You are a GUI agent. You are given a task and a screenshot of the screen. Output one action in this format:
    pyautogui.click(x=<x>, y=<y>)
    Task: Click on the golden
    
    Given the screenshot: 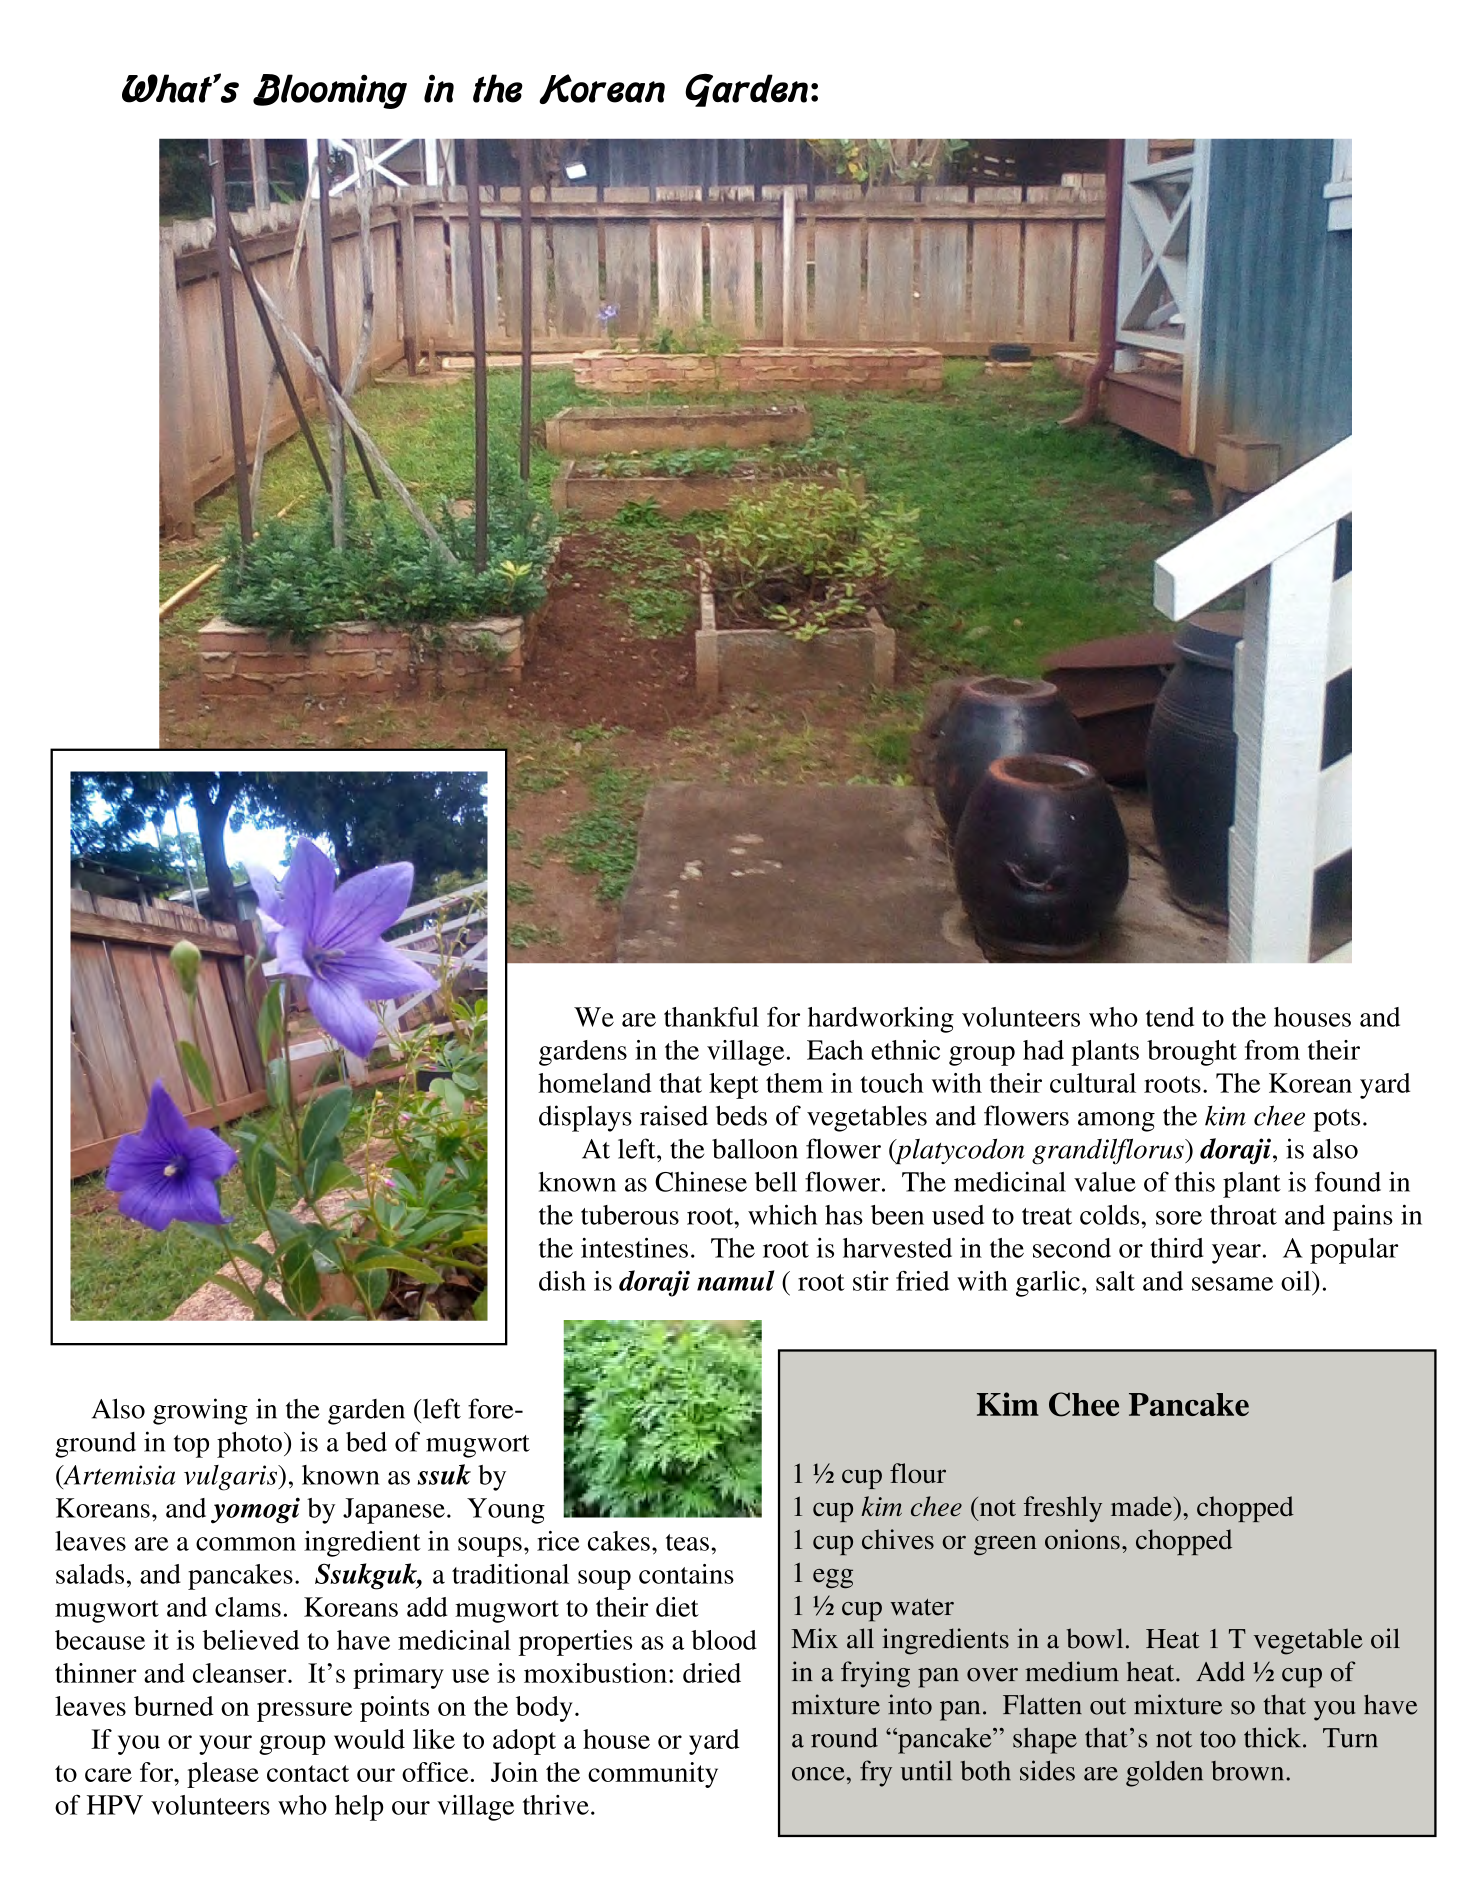 What is the action you would take?
    pyautogui.click(x=1164, y=1774)
